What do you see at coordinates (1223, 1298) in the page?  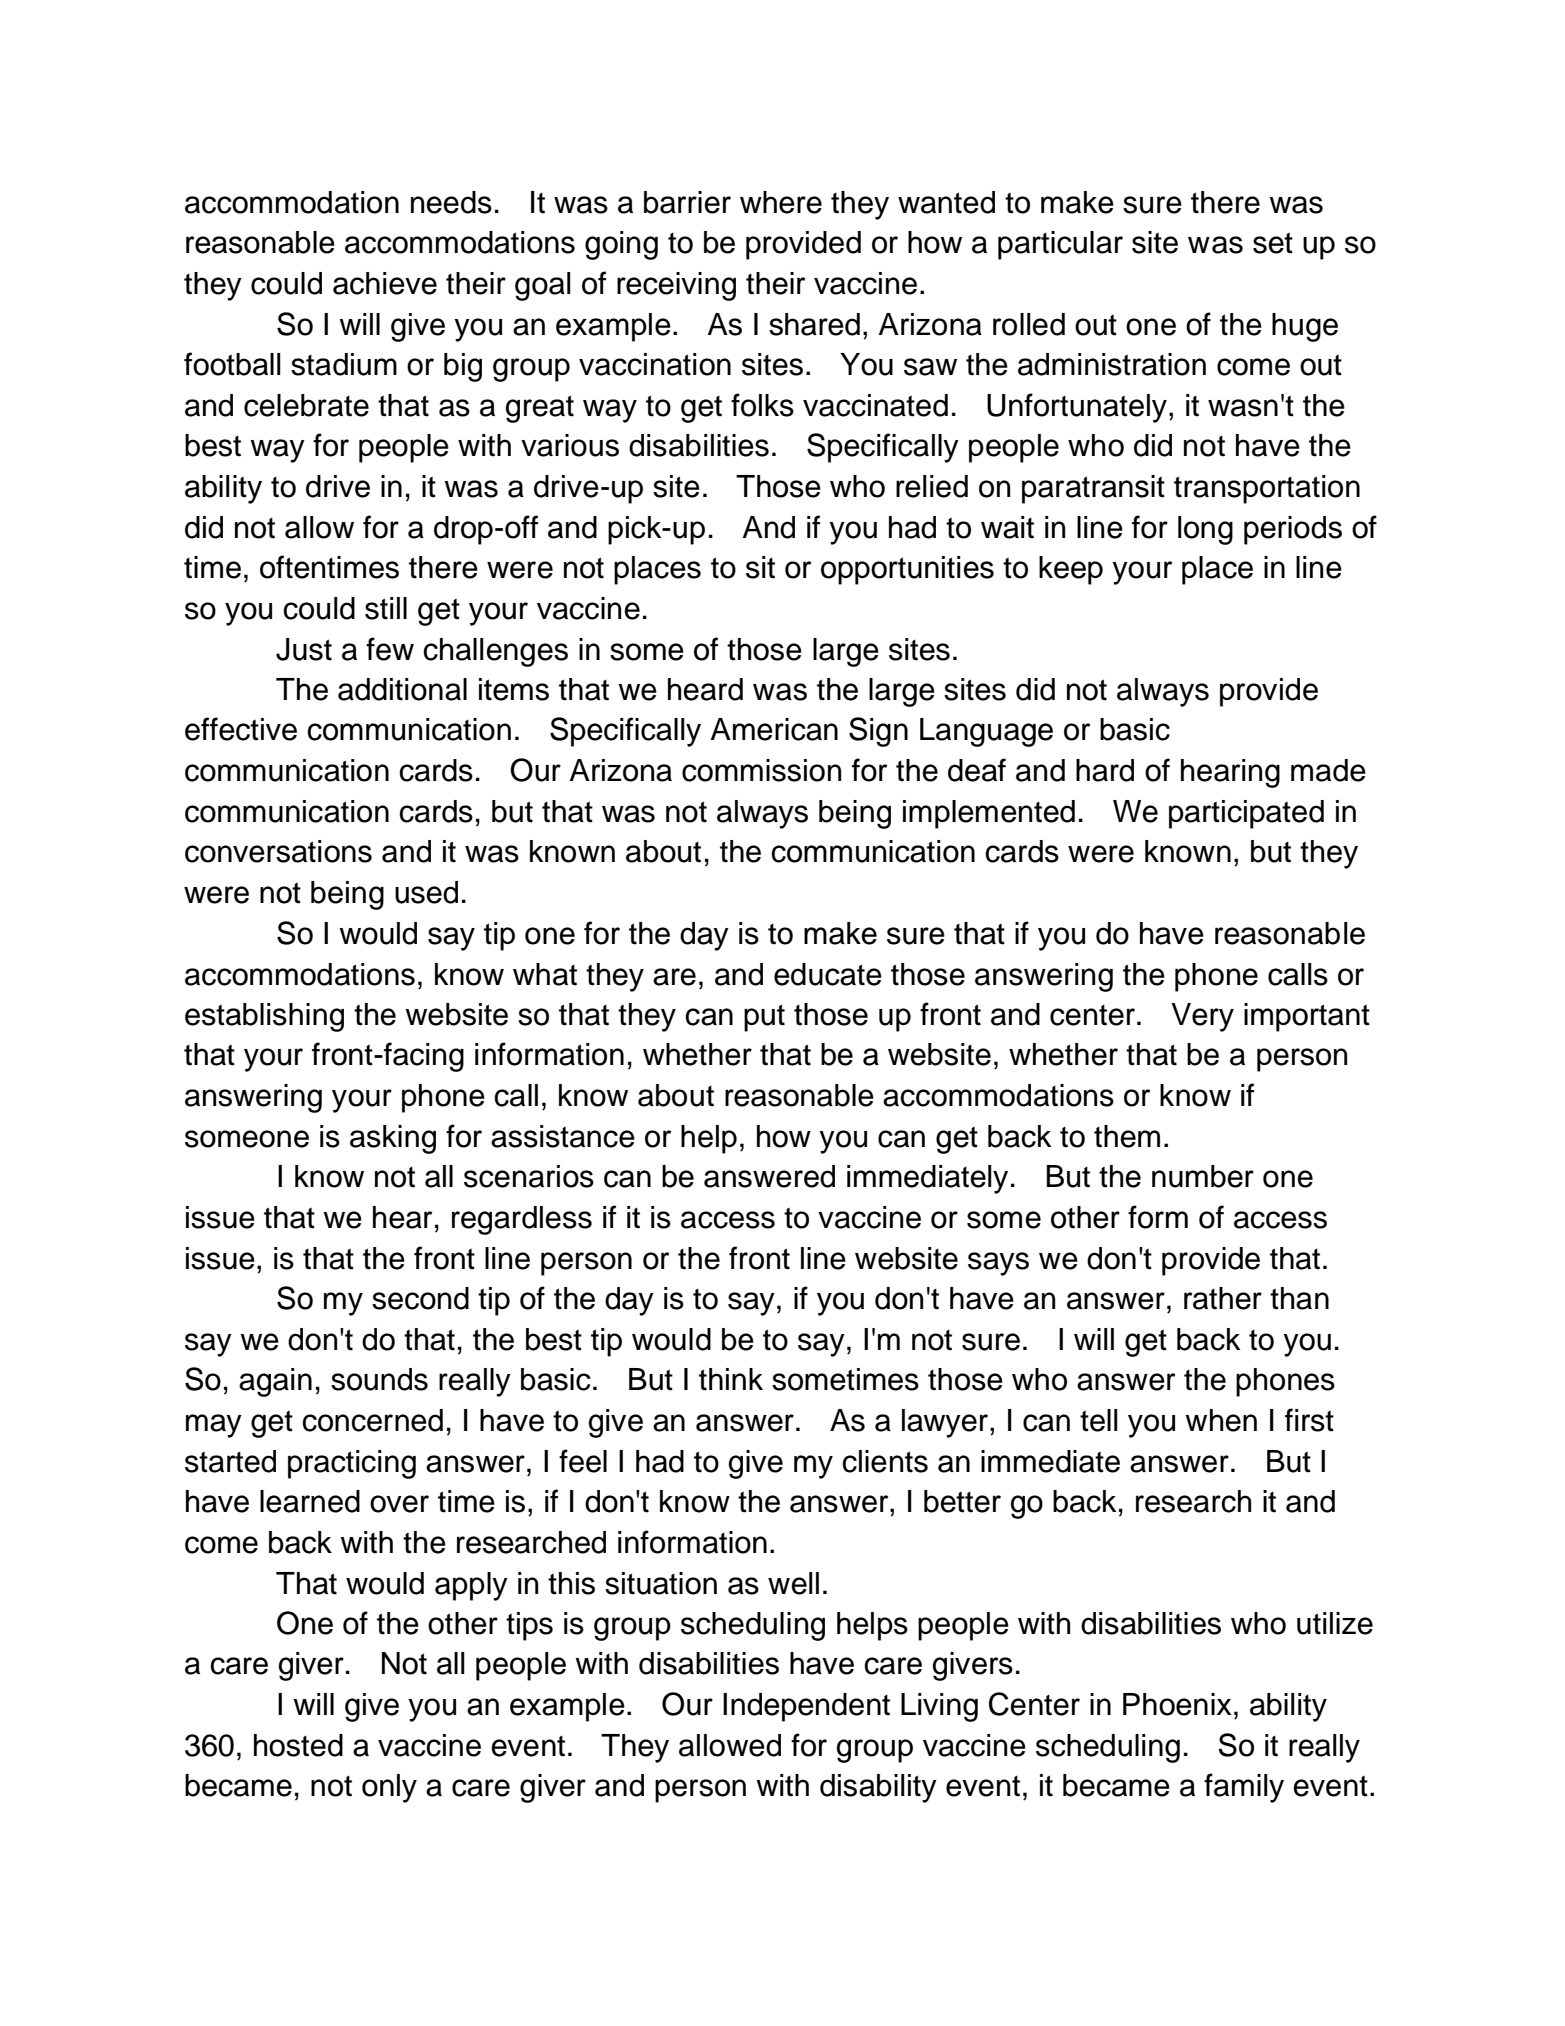 I see `rather` at bounding box center [1223, 1298].
